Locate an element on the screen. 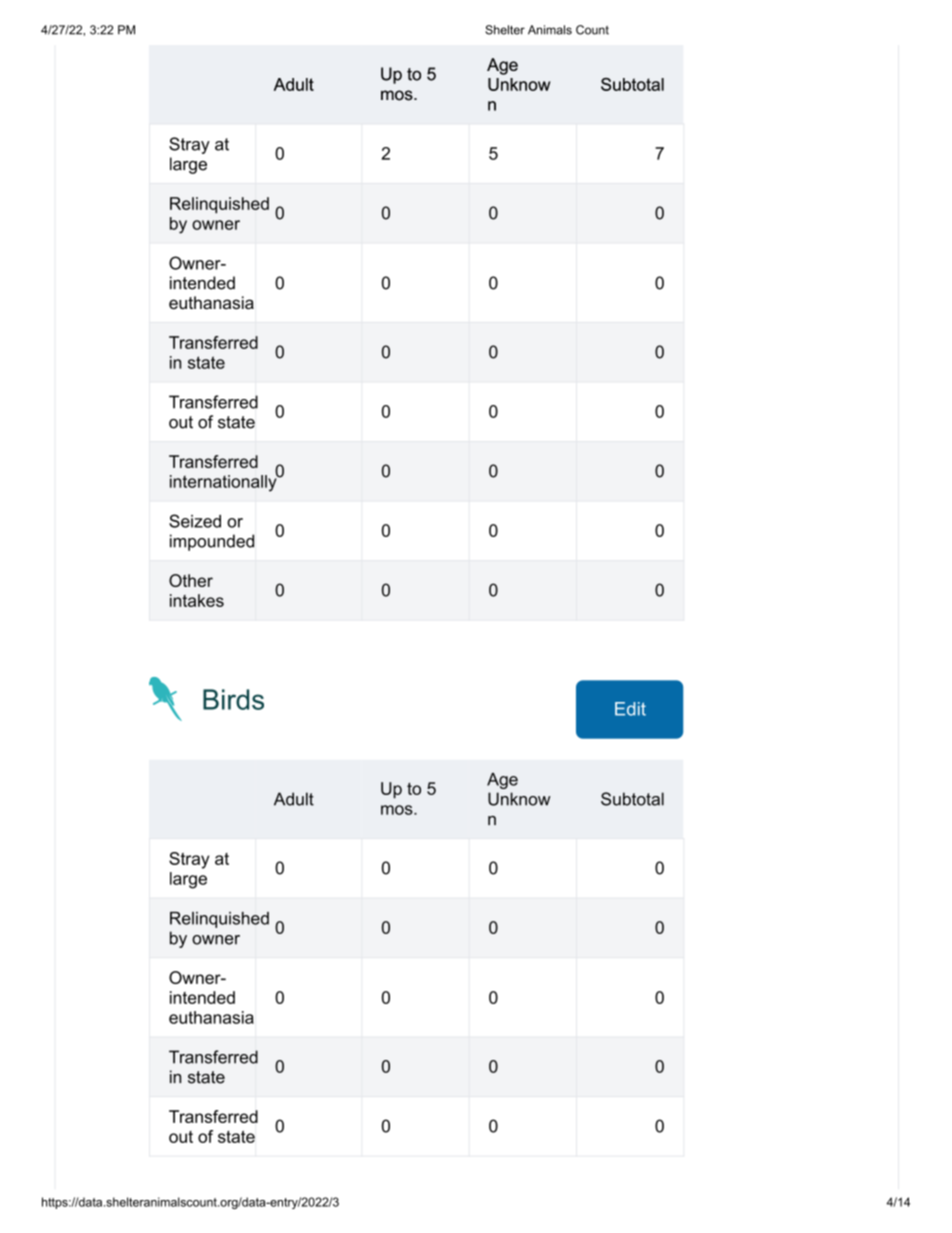 Image resolution: width=952 pixels, height=1233 pixels. impounded is located at coordinates (212, 542).
